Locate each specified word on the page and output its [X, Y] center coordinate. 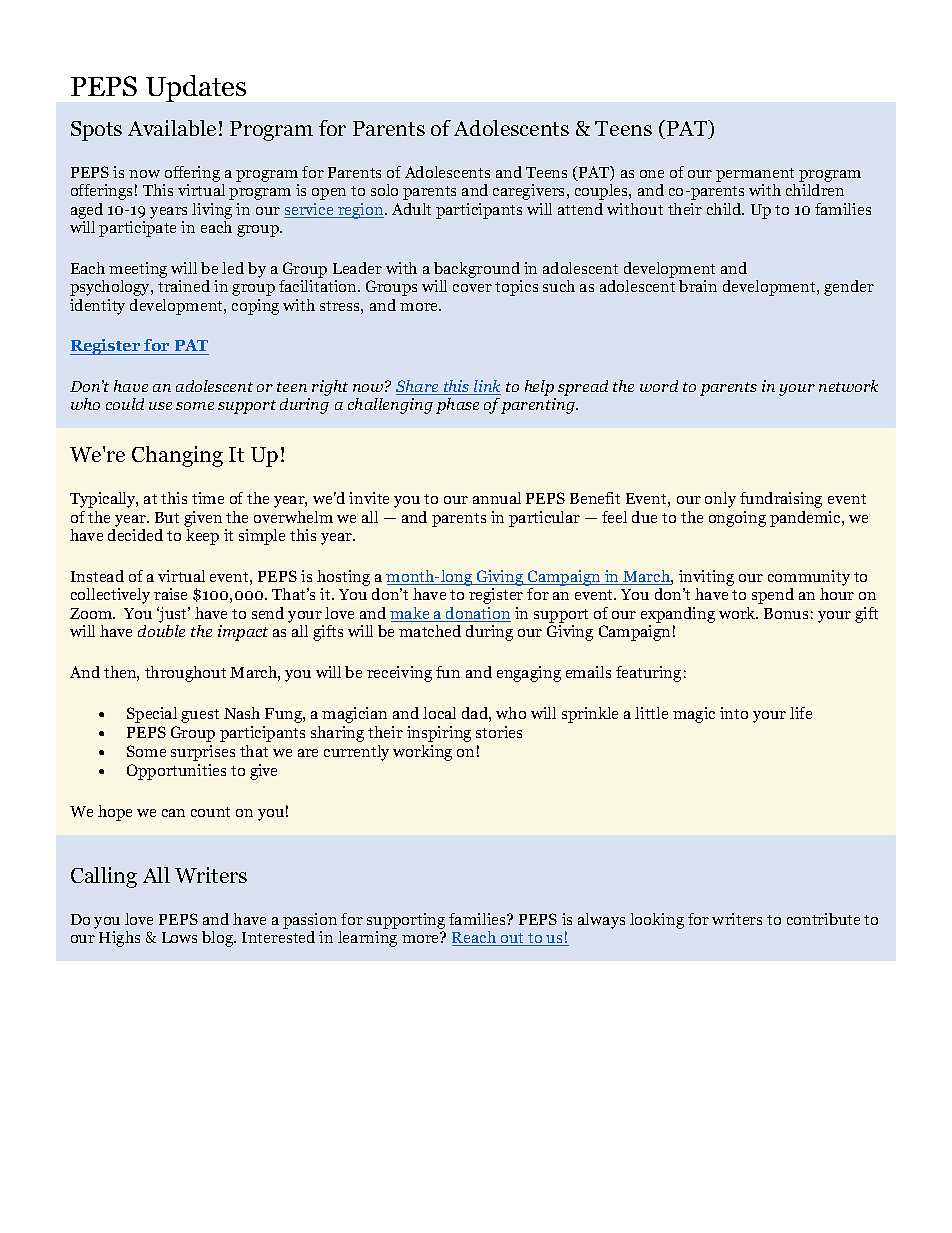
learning [367, 939]
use [160, 406]
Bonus [786, 613]
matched [430, 631]
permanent [755, 175]
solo [384, 190]
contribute [823, 919]
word [659, 386]
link [486, 387]
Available [172, 128]
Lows [179, 937]
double [161, 631]
